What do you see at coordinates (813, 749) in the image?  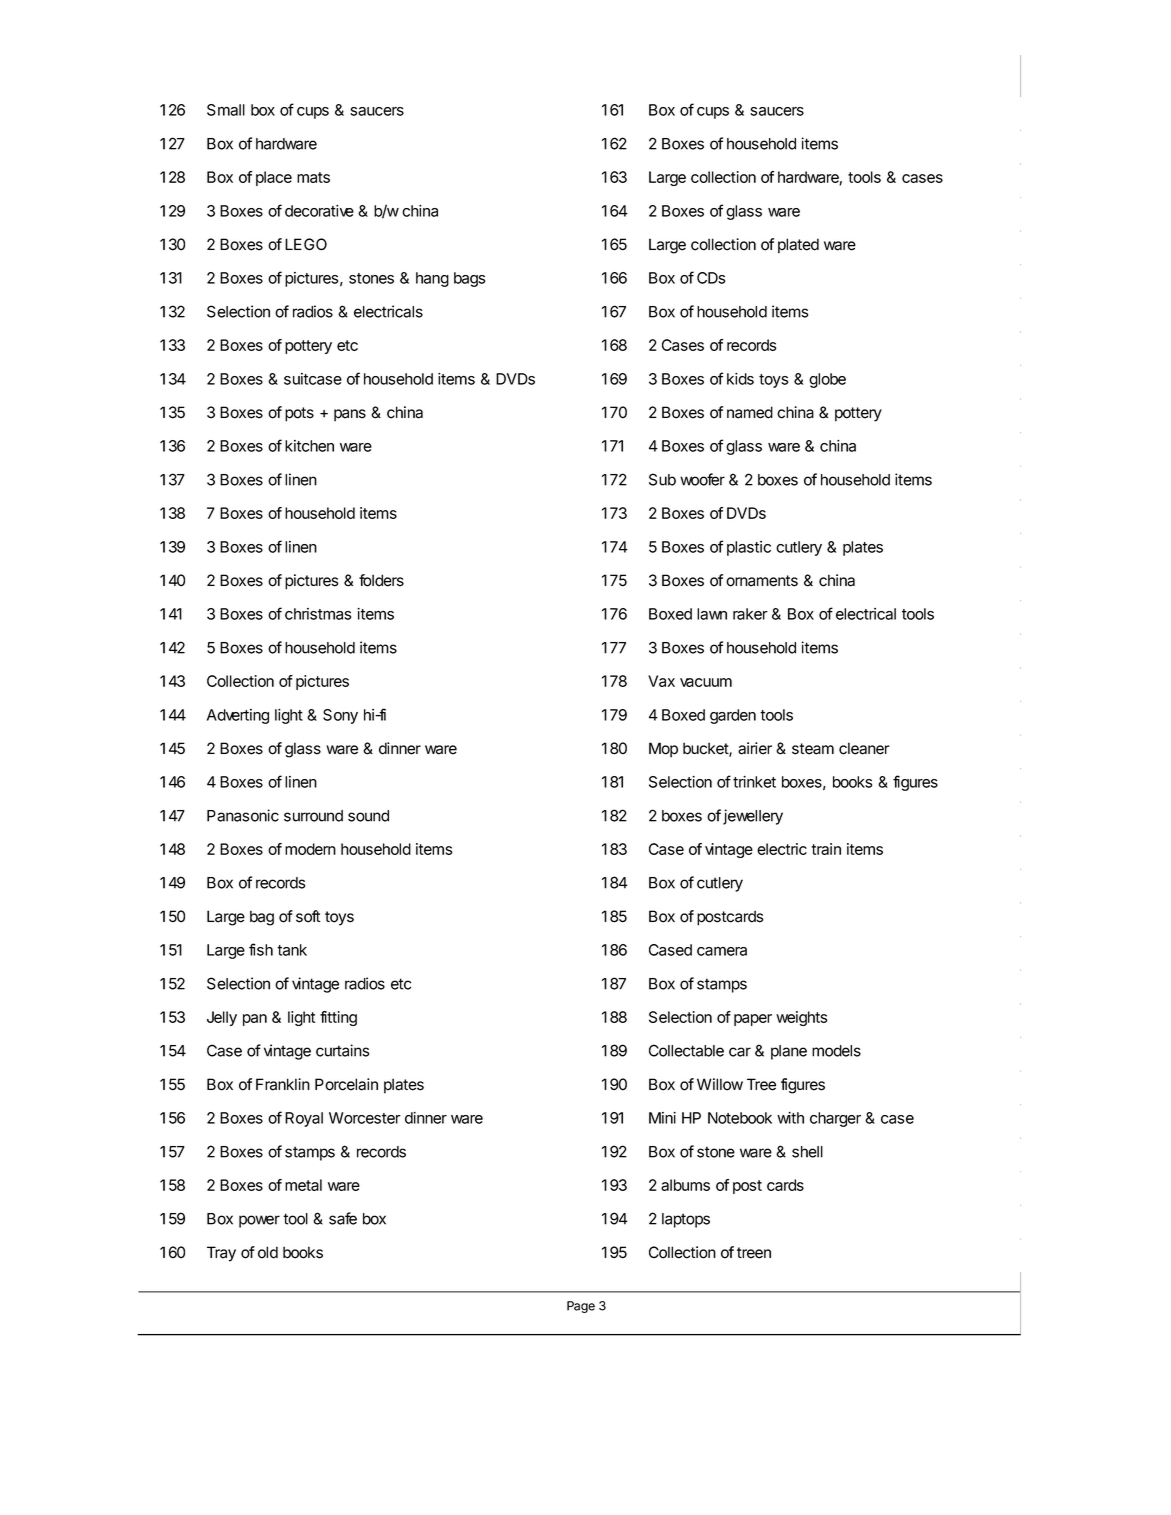 I see `steam` at bounding box center [813, 749].
